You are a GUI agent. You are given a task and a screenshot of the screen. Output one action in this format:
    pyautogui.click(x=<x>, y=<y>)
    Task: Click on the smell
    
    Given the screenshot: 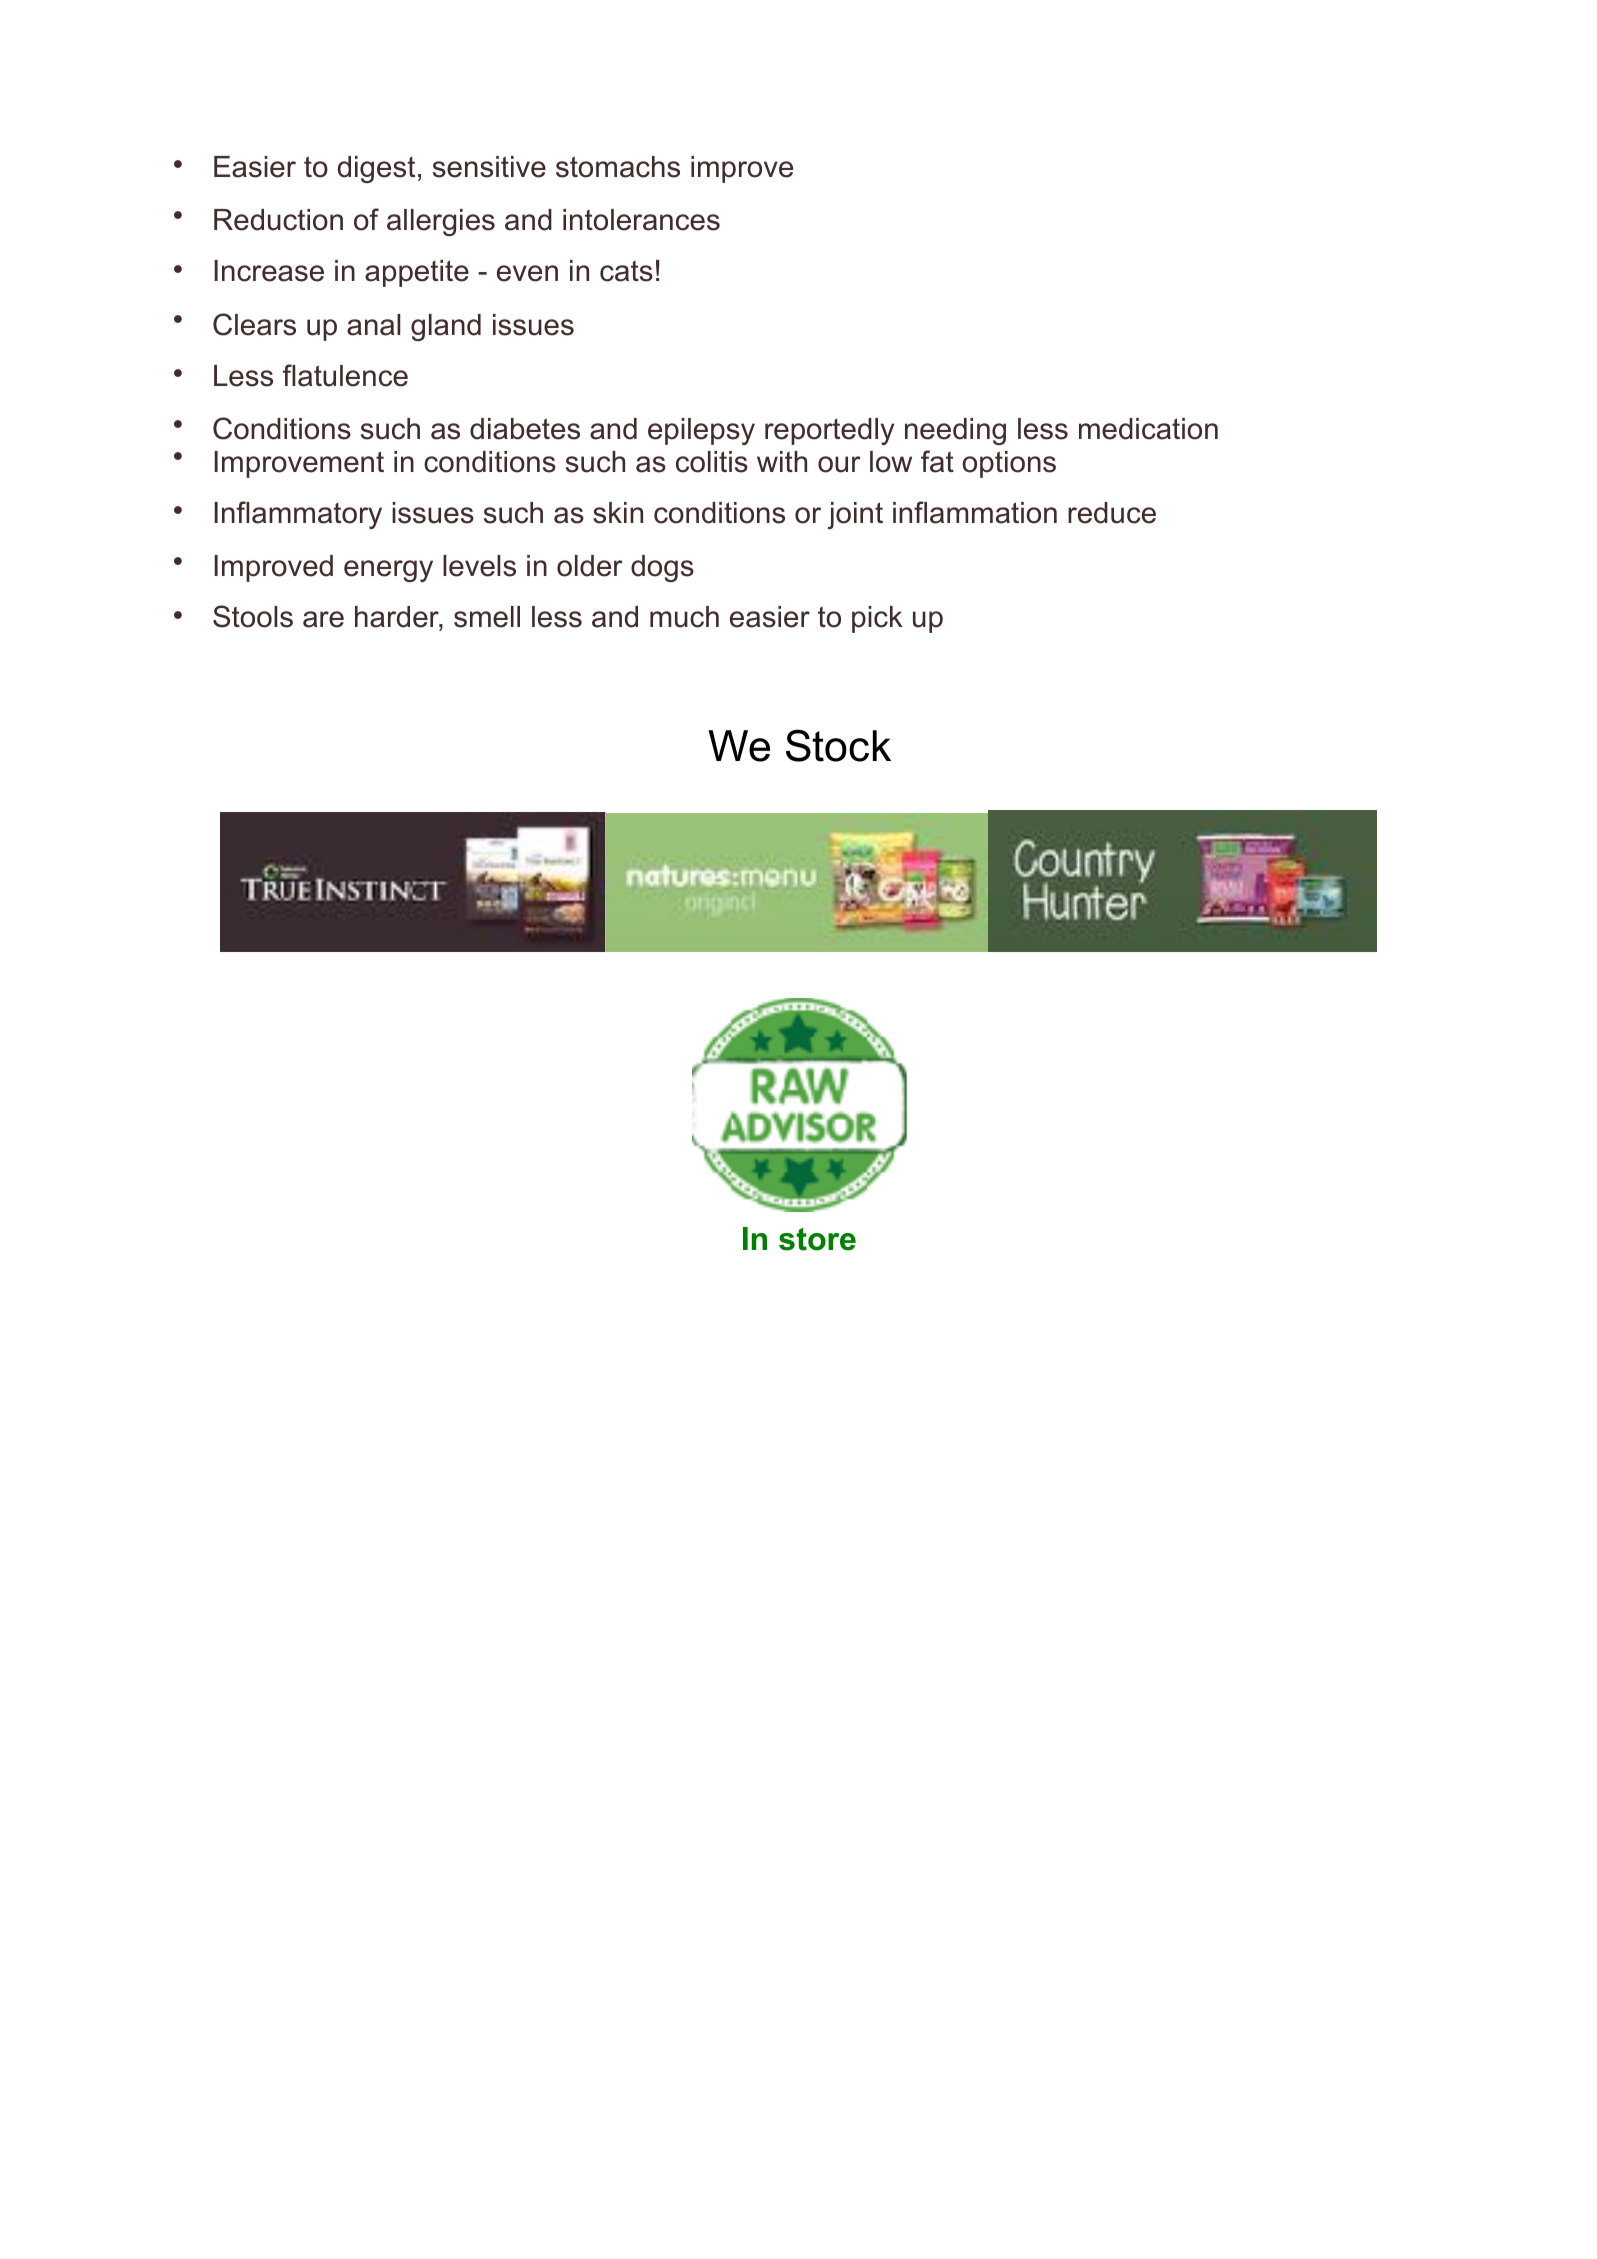 What is the action you would take?
    pyautogui.click(x=487, y=617)
